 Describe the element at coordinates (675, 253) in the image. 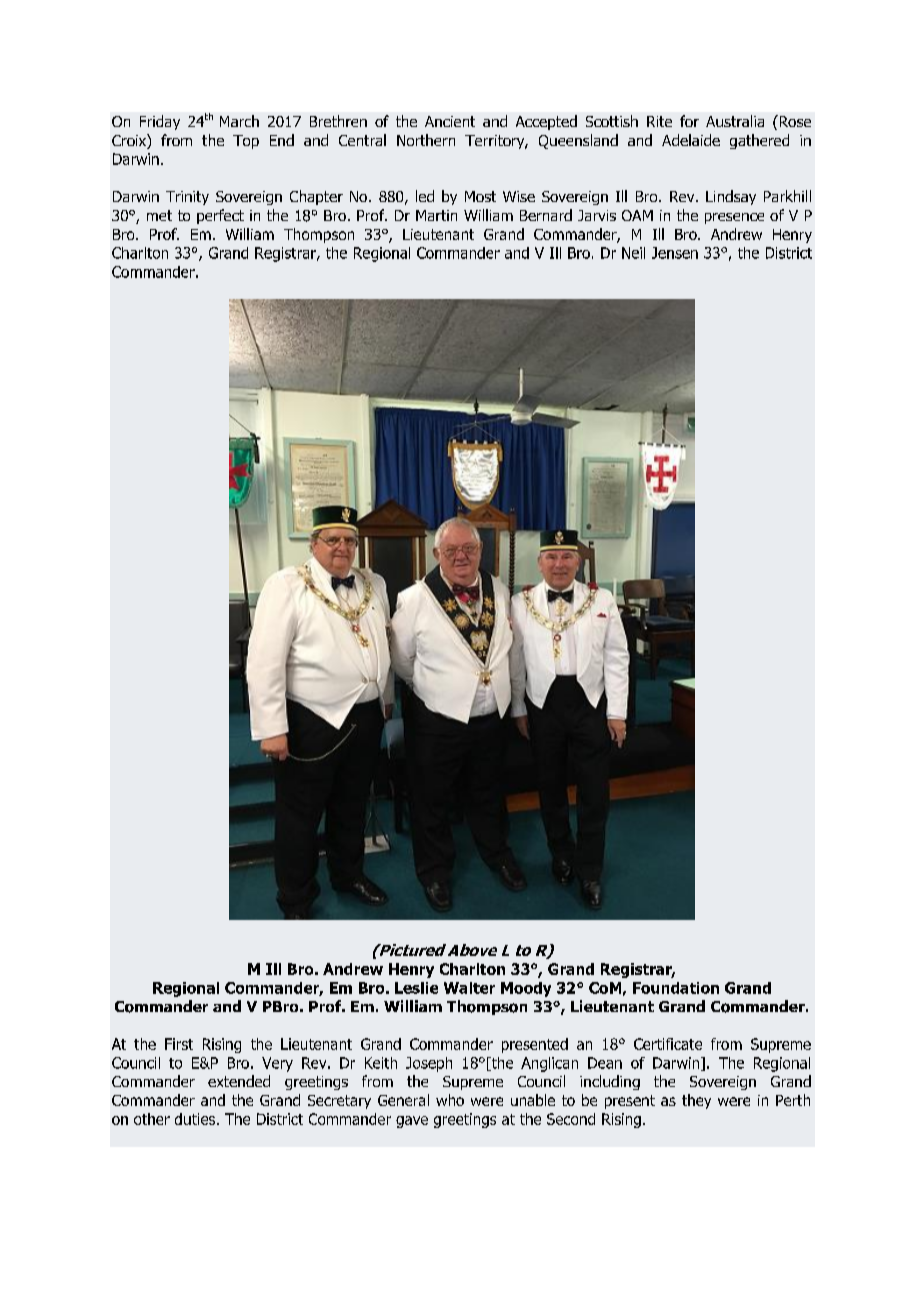

I see `Jensen` at that location.
